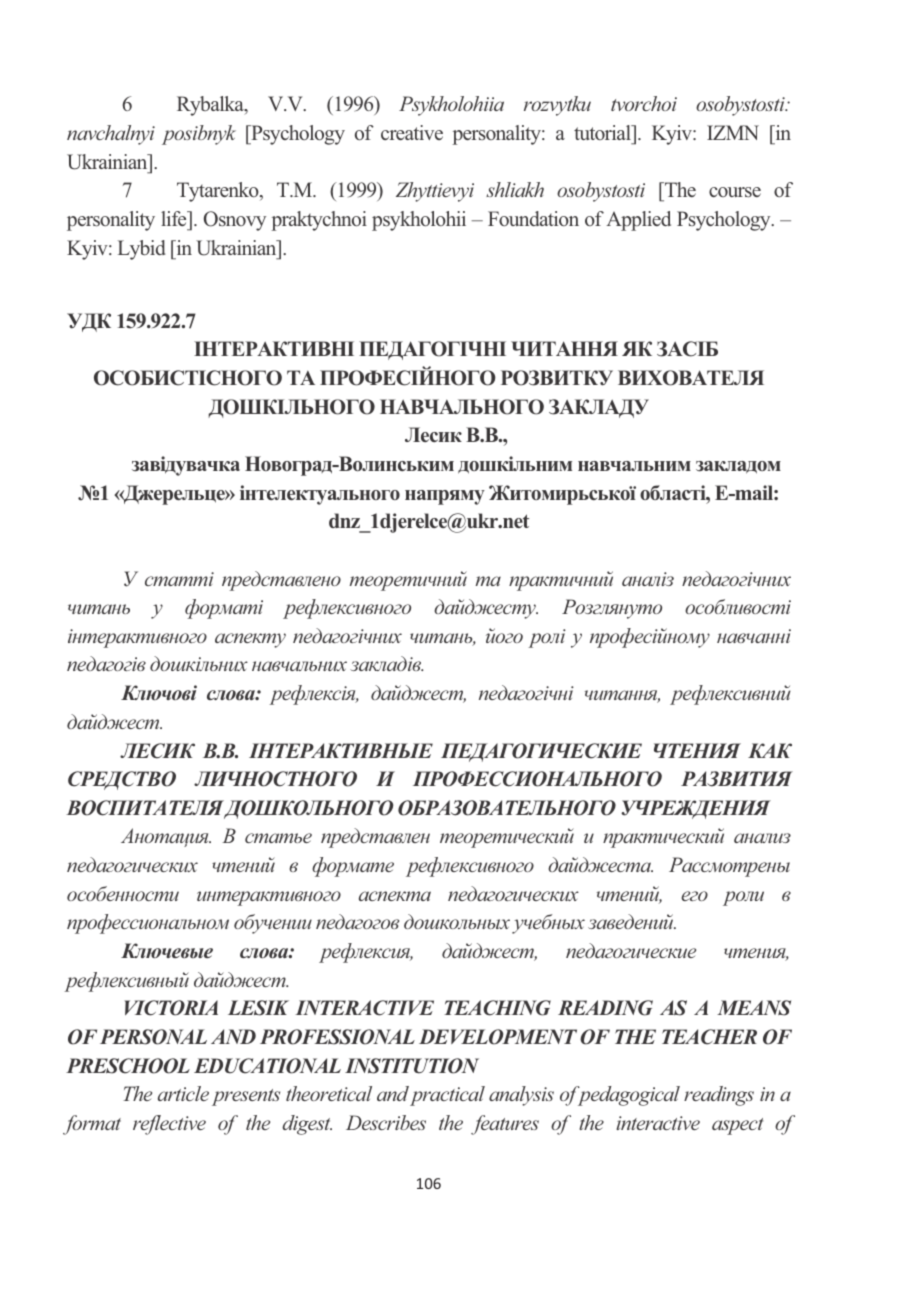 This page has height=1310, width=924. I want to click on aspect, so click(737, 1126).
